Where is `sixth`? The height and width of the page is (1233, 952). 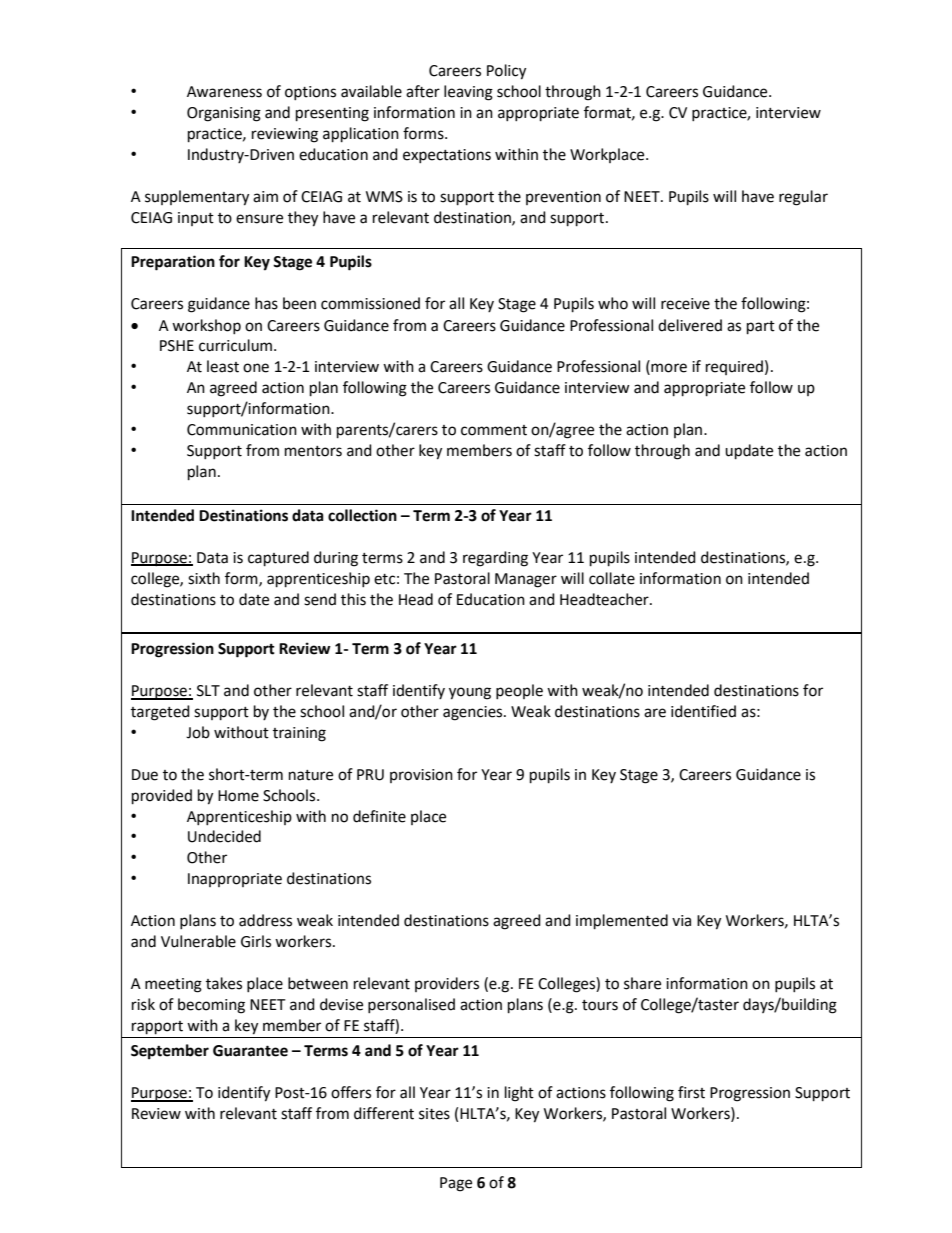 sixth is located at coordinates (204, 578).
